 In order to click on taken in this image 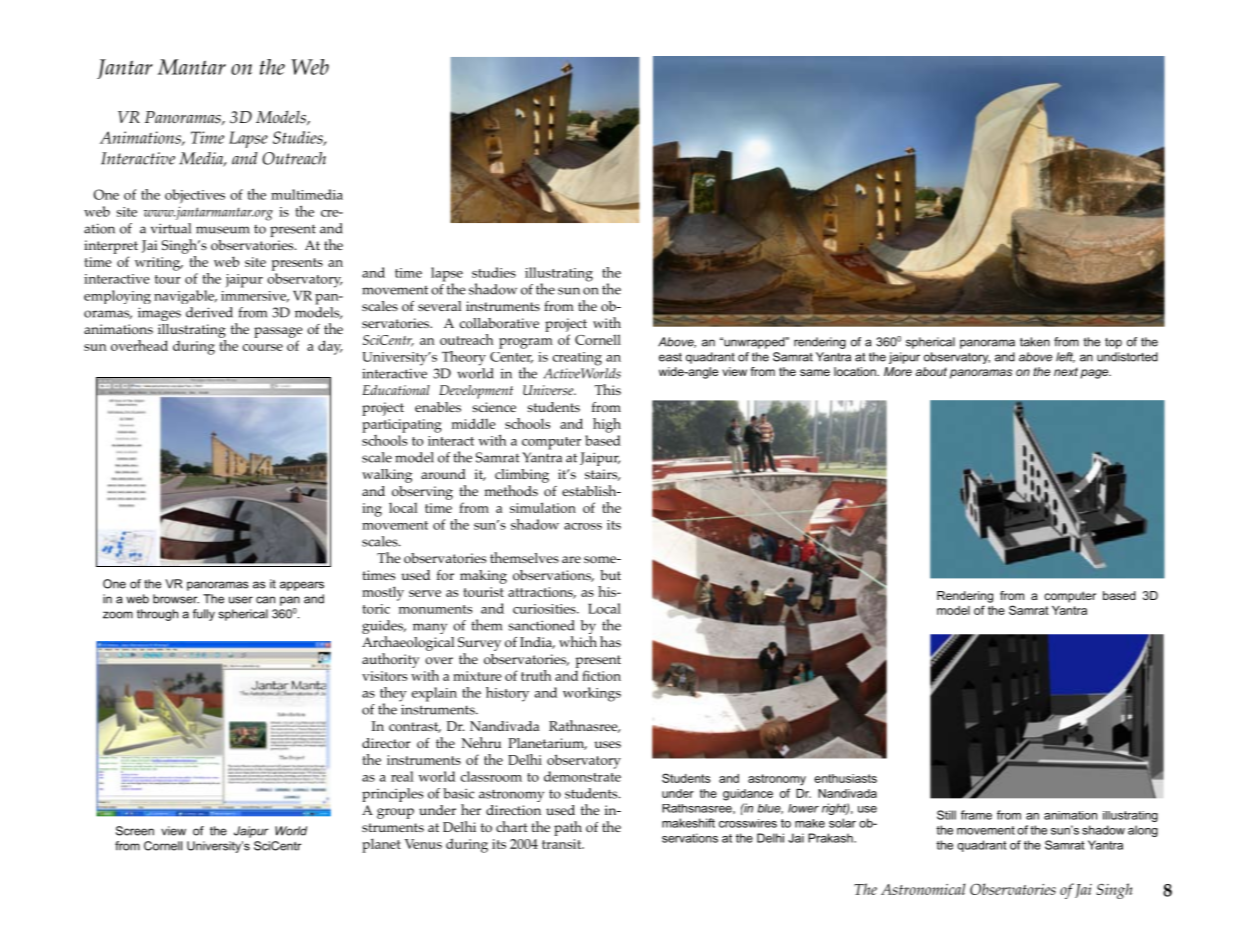, I will do `click(1035, 342)`.
